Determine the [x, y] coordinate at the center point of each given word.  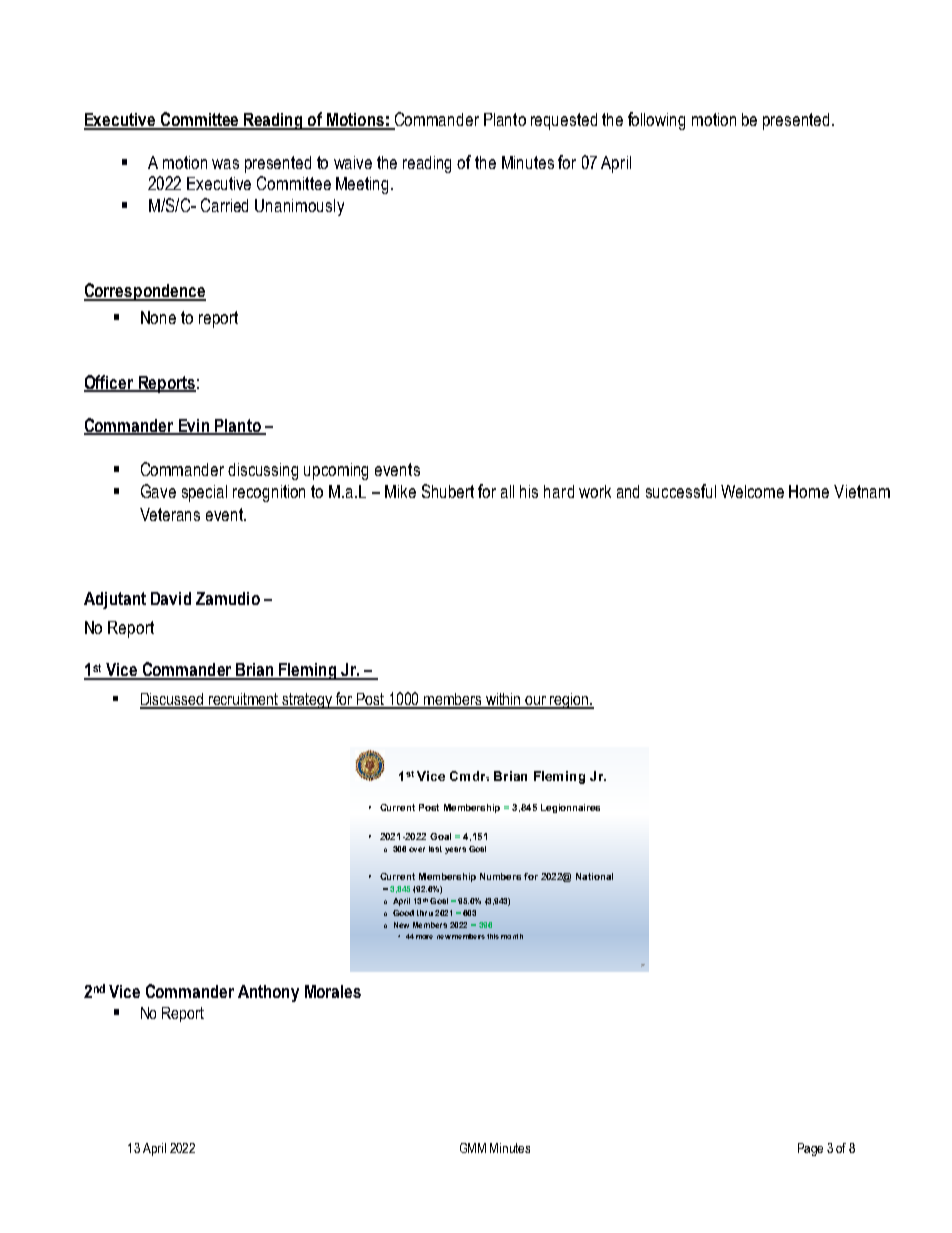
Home [809, 491]
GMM [473, 1148]
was [225, 164]
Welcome [752, 491]
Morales [333, 991]
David [171, 598]
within [504, 700]
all [507, 491]
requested [564, 121]
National [594, 876]
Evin [193, 426]
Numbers [500, 876]
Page [810, 1149]
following [656, 121]
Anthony [268, 993]
